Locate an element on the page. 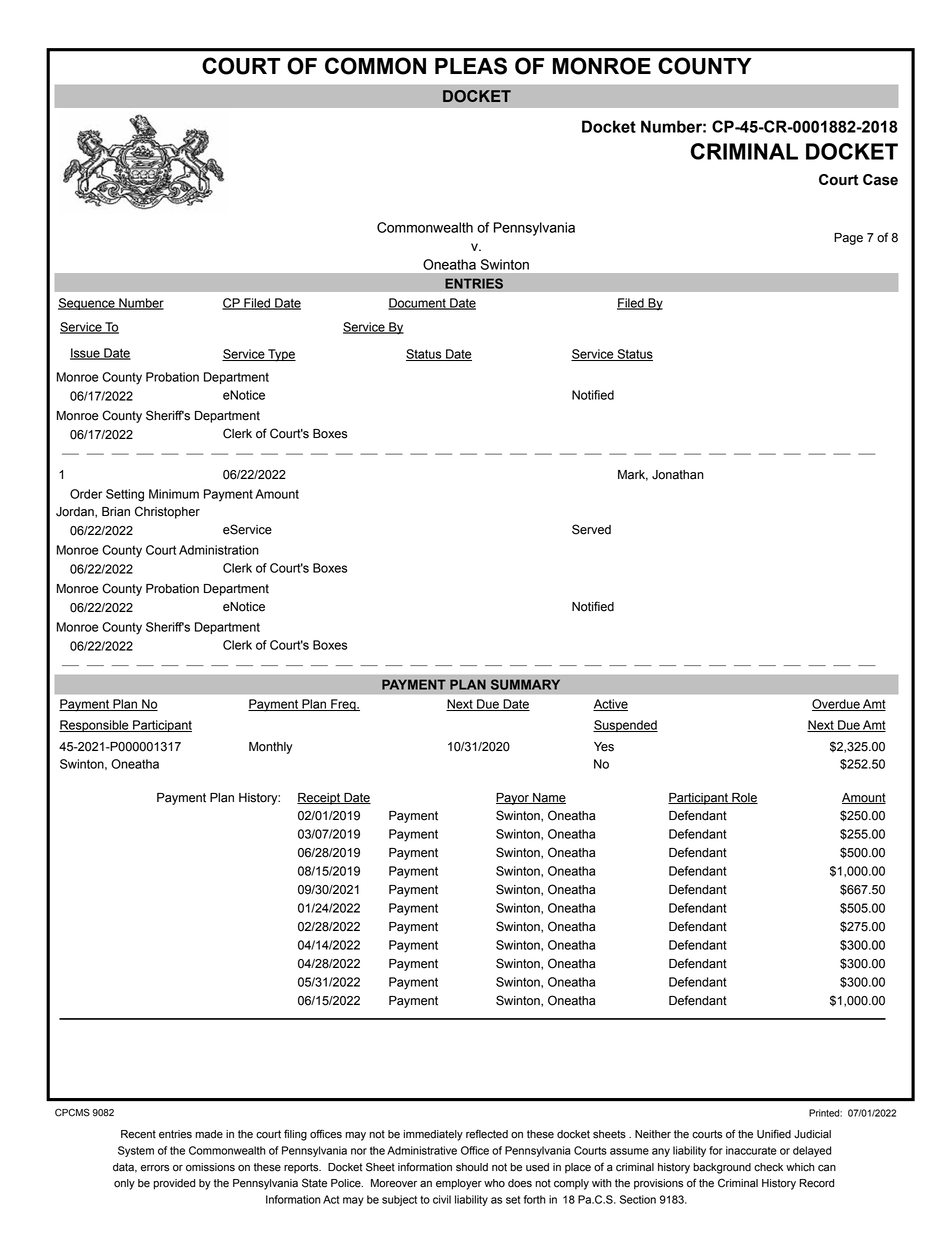  Role is located at coordinates (744, 798).
